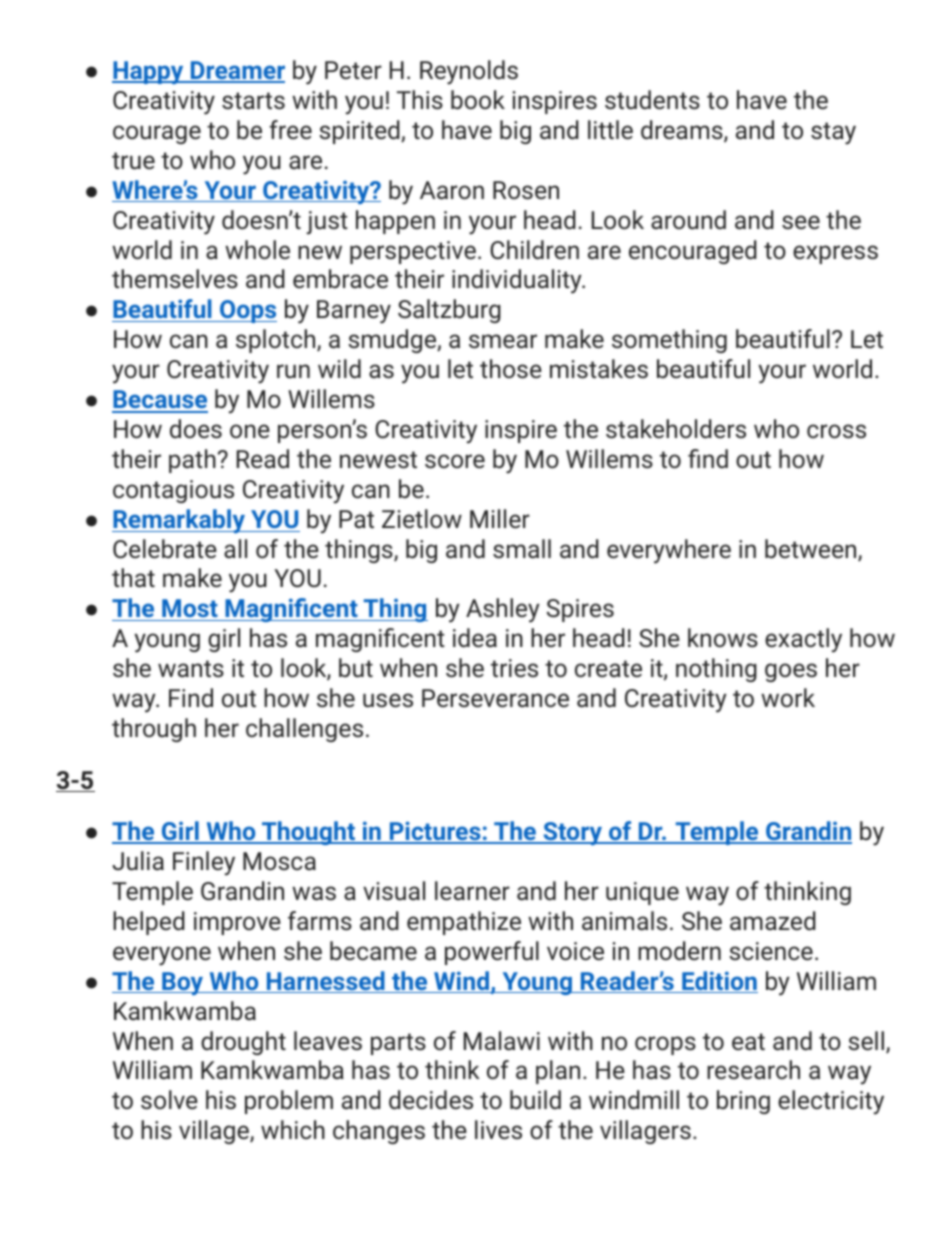  I want to click on stay, so click(833, 133).
